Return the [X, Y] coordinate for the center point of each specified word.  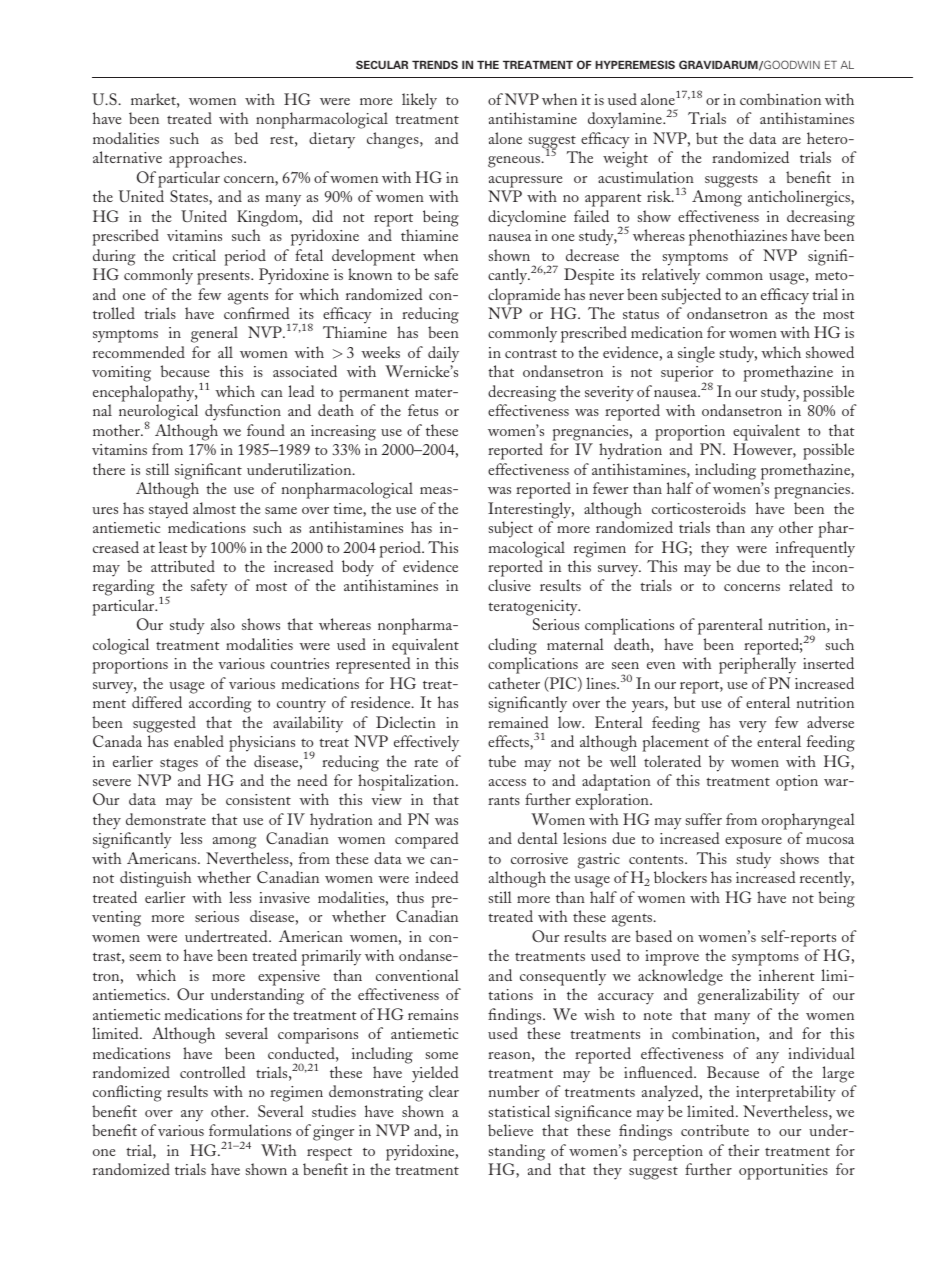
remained [518, 722]
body [358, 568]
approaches [207, 159]
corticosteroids [699, 508]
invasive [284, 897]
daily [443, 354]
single [696, 354]
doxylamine [626, 120]
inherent [787, 975]
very [753, 727]
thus [410, 897]
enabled [199, 741]
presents [224, 278]
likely [419, 101]
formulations [250, 1130]
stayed [168, 510]
